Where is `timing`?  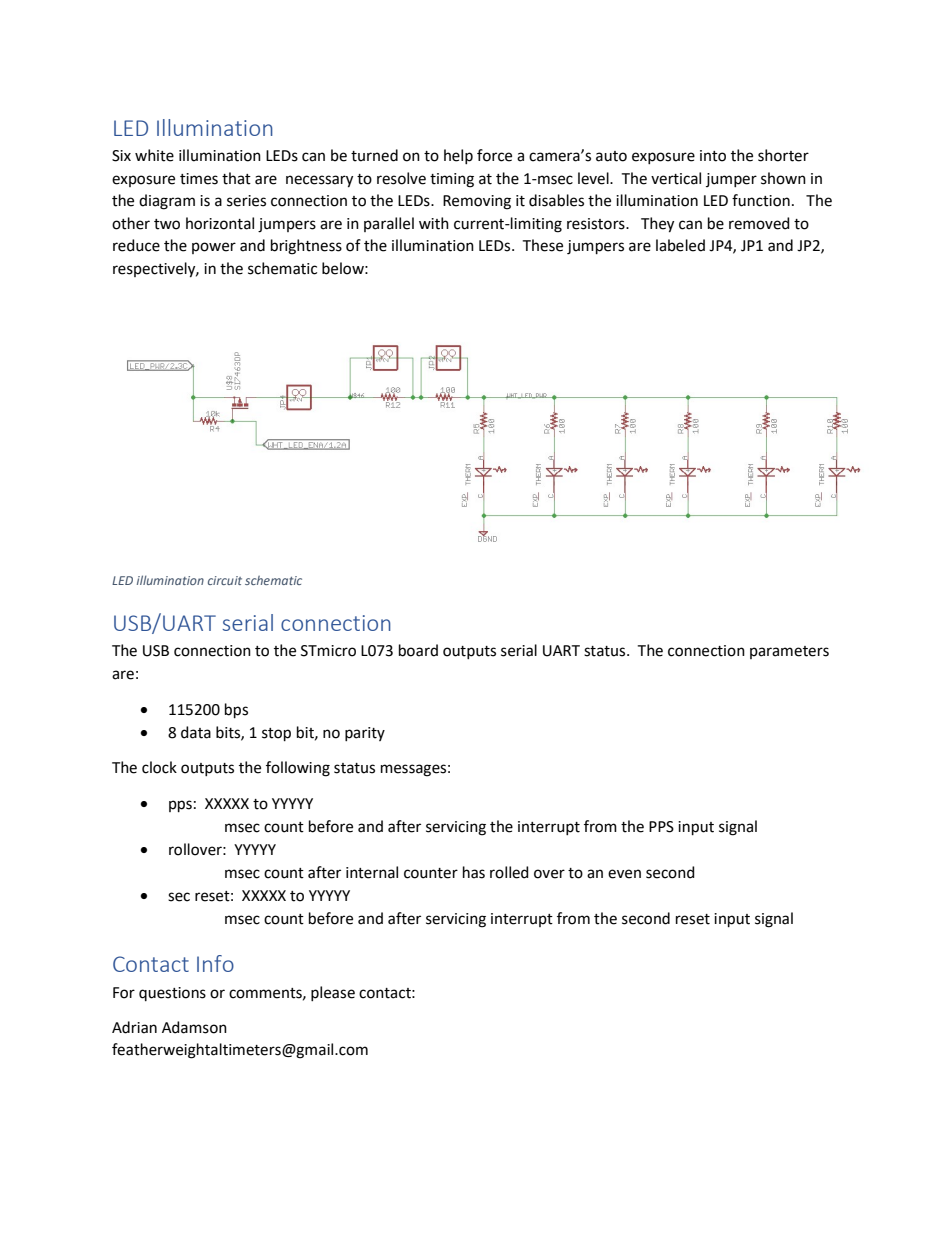 timing is located at coordinates (452, 180).
